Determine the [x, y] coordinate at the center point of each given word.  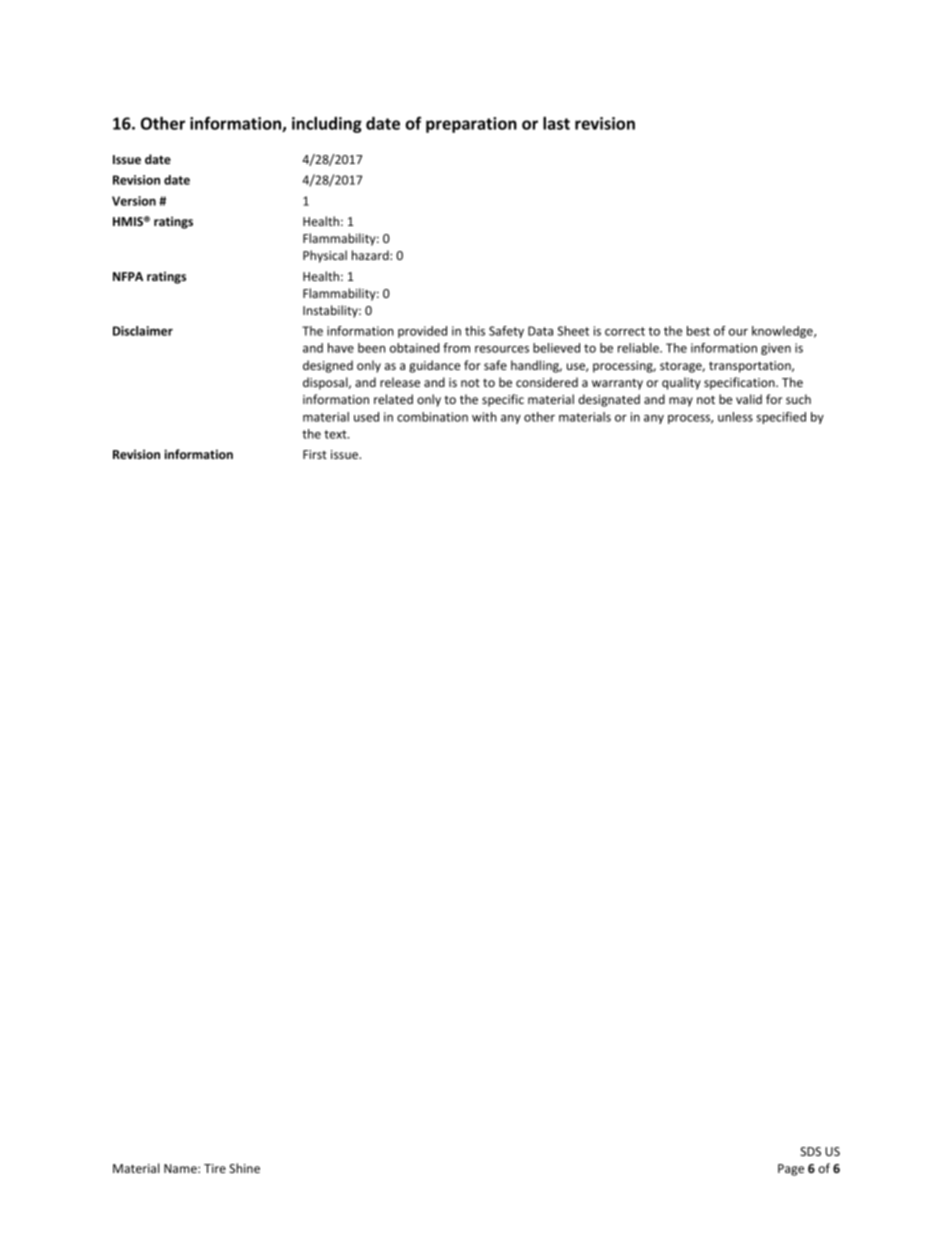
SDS [810, 1151]
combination [432, 417]
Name [181, 1168]
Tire [215, 1168]
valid [749, 399]
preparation [471, 125]
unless [735, 417]
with [484, 417]
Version [134, 201]
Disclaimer [143, 331]
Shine [244, 1168]
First [315, 454]
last [556, 123]
